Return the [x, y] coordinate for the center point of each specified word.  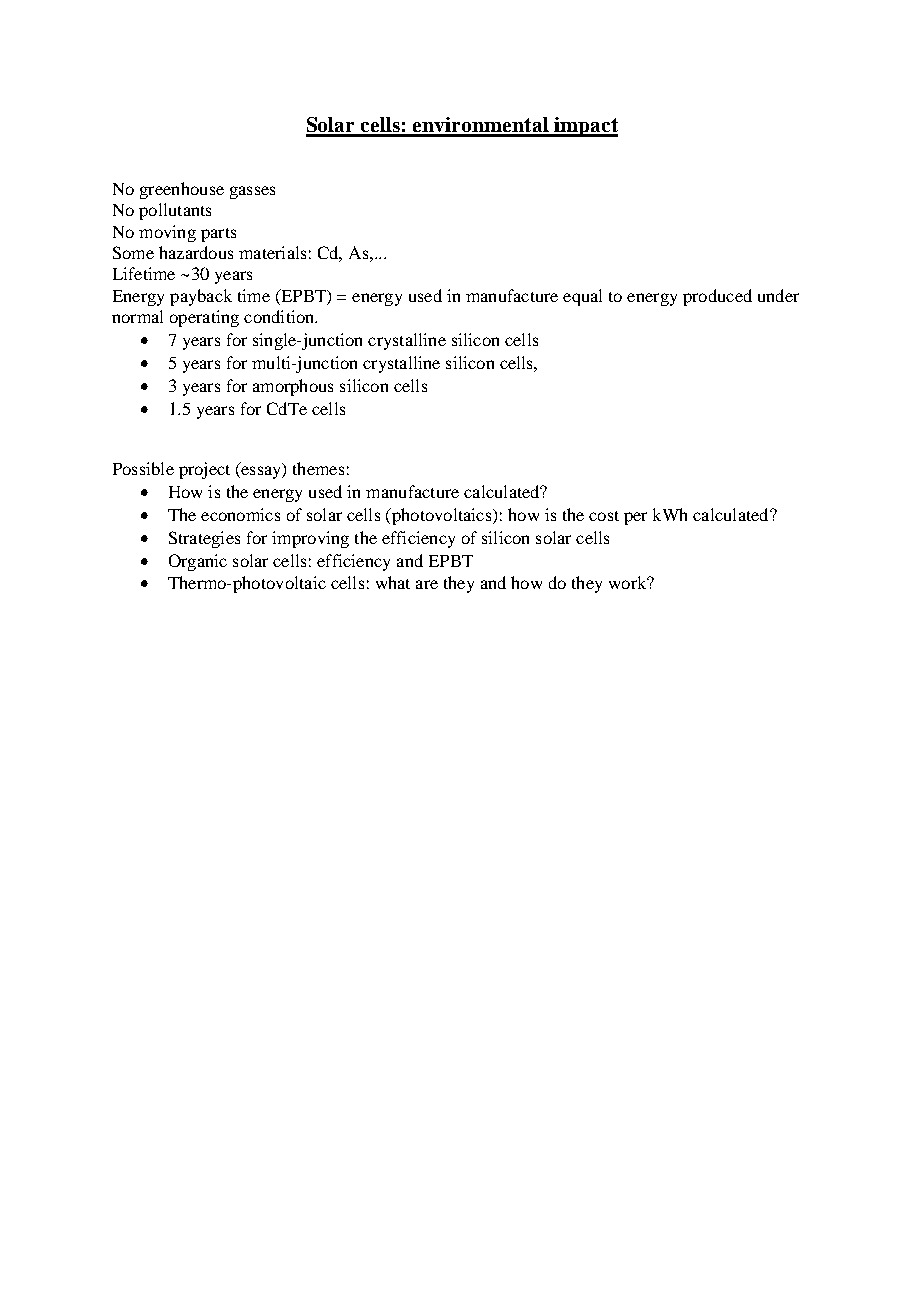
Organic [198, 562]
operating [204, 318]
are [427, 584]
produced [717, 297]
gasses [252, 192]
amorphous [293, 387]
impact [585, 127]
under [778, 295]
